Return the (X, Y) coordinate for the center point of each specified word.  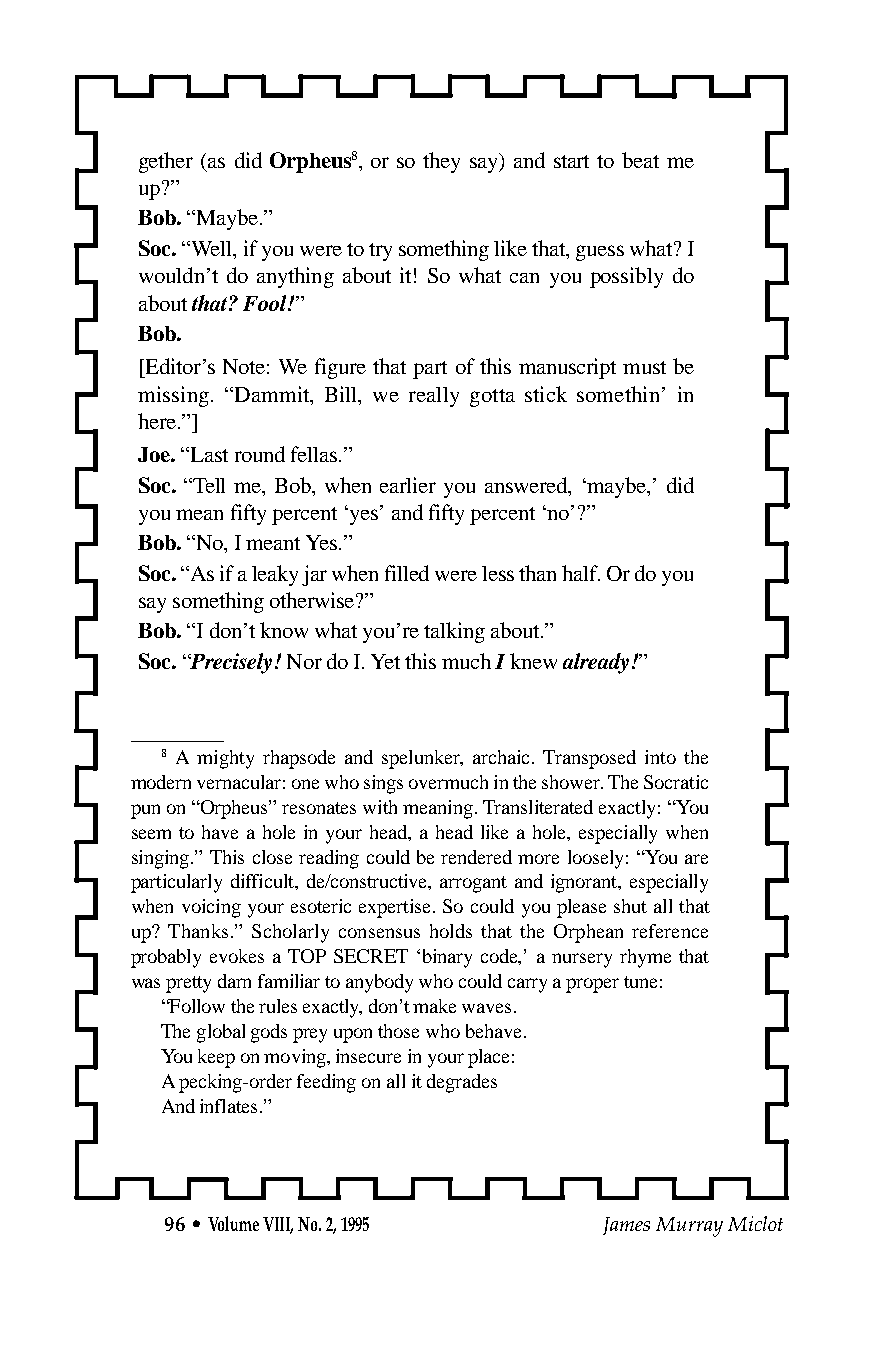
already (596, 663)
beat (640, 160)
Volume (233, 1223)
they (441, 162)
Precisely (230, 663)
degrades (462, 1083)
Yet (385, 661)
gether (166, 162)
